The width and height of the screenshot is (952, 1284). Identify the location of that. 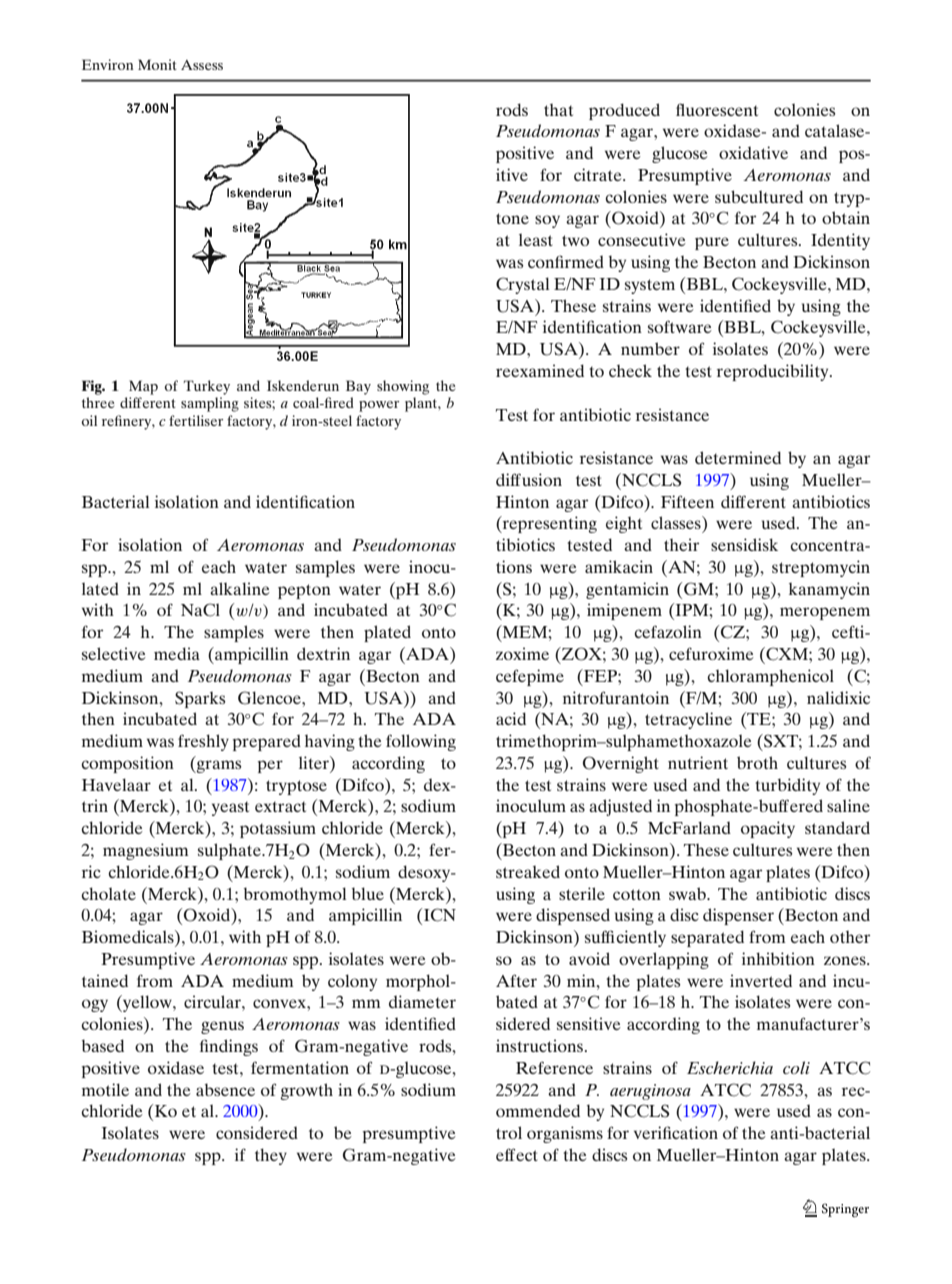
(558, 110).
